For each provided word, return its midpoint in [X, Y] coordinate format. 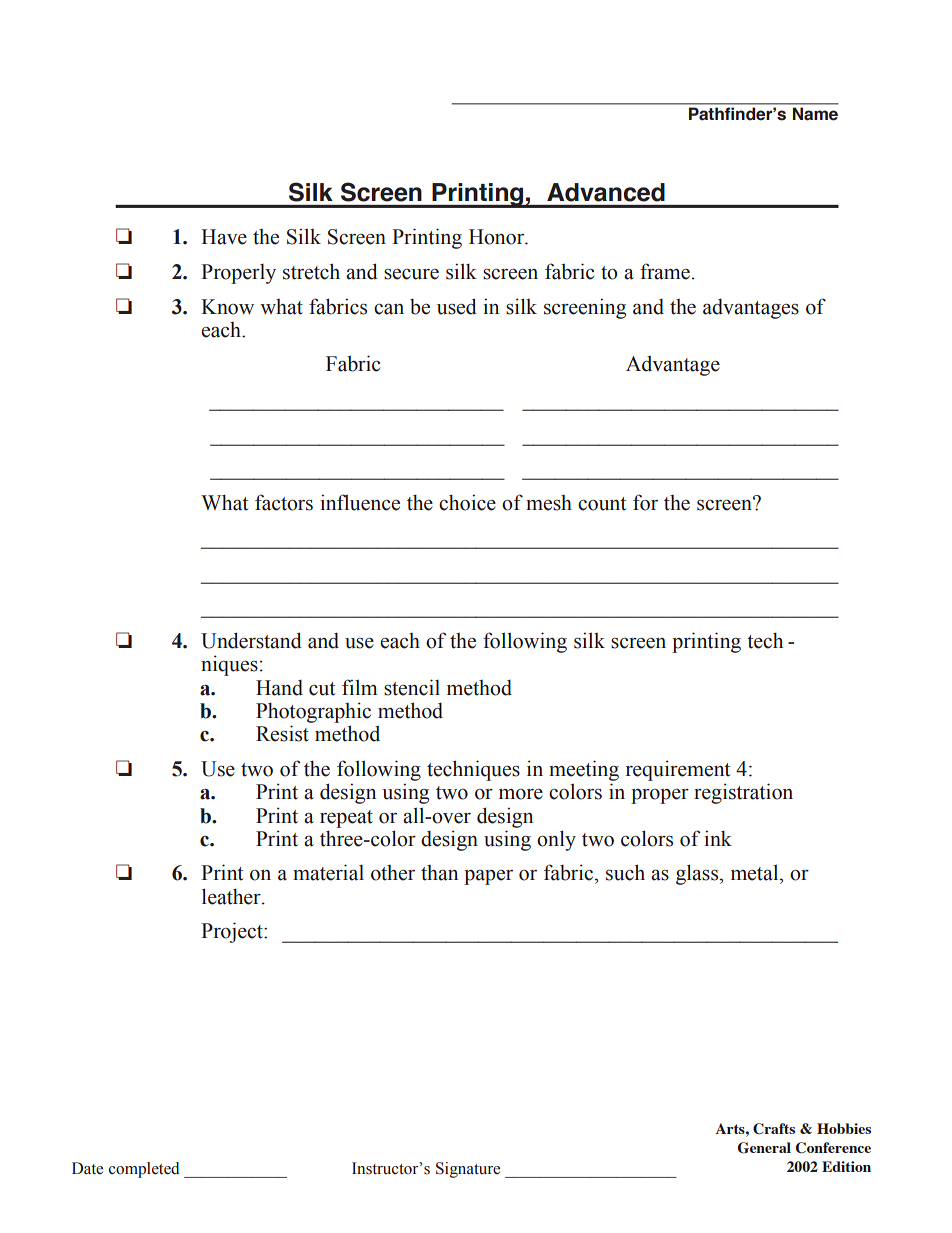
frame [665, 271]
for [645, 502]
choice [467, 502]
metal [756, 872]
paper [488, 877]
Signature [468, 1170]
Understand [251, 640]
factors [284, 502]
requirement [678, 770]
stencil [412, 687]
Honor [498, 237]
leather [232, 896]
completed [144, 1170]
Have [224, 237]
